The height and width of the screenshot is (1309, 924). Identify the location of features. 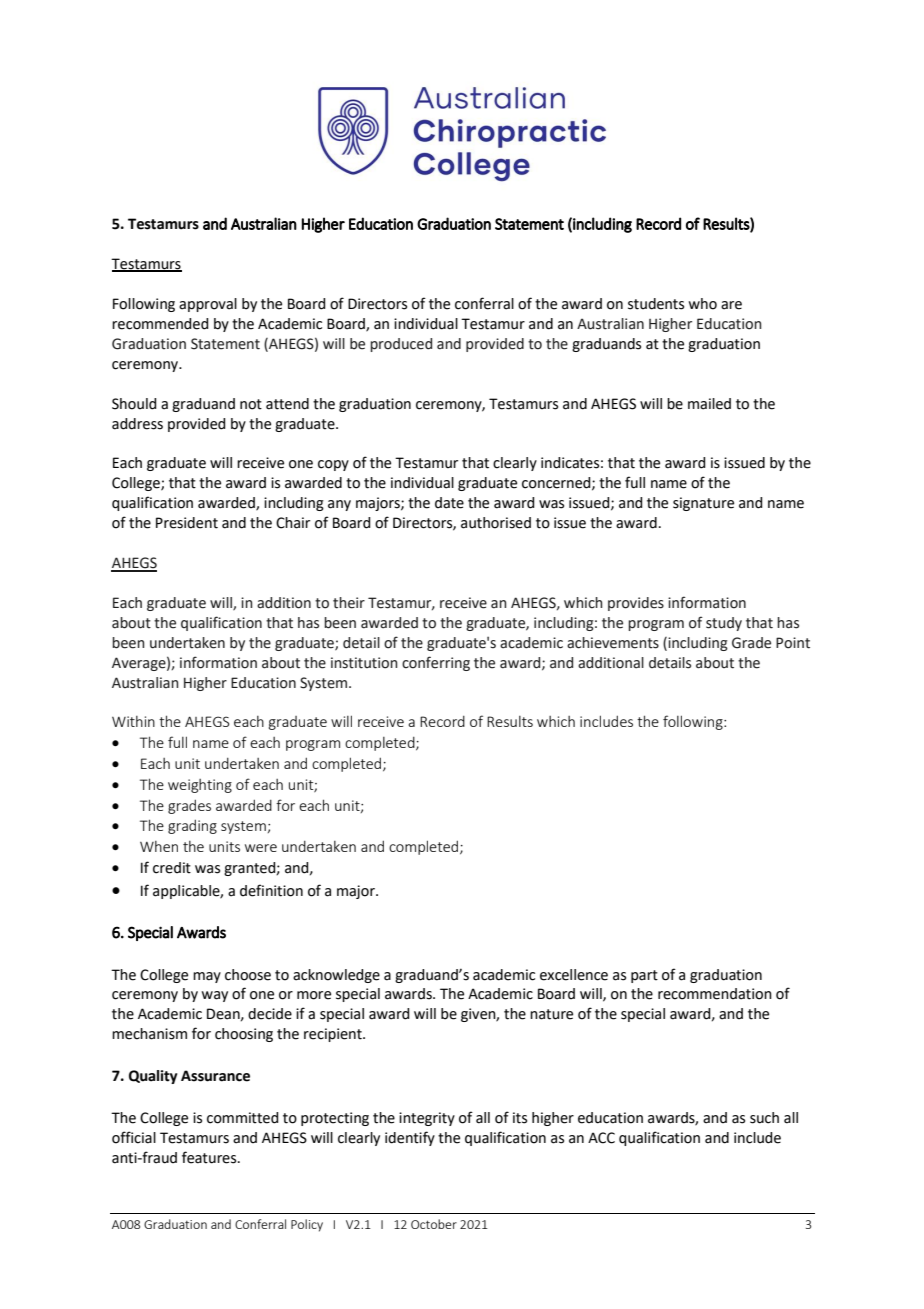
(210, 1157).
